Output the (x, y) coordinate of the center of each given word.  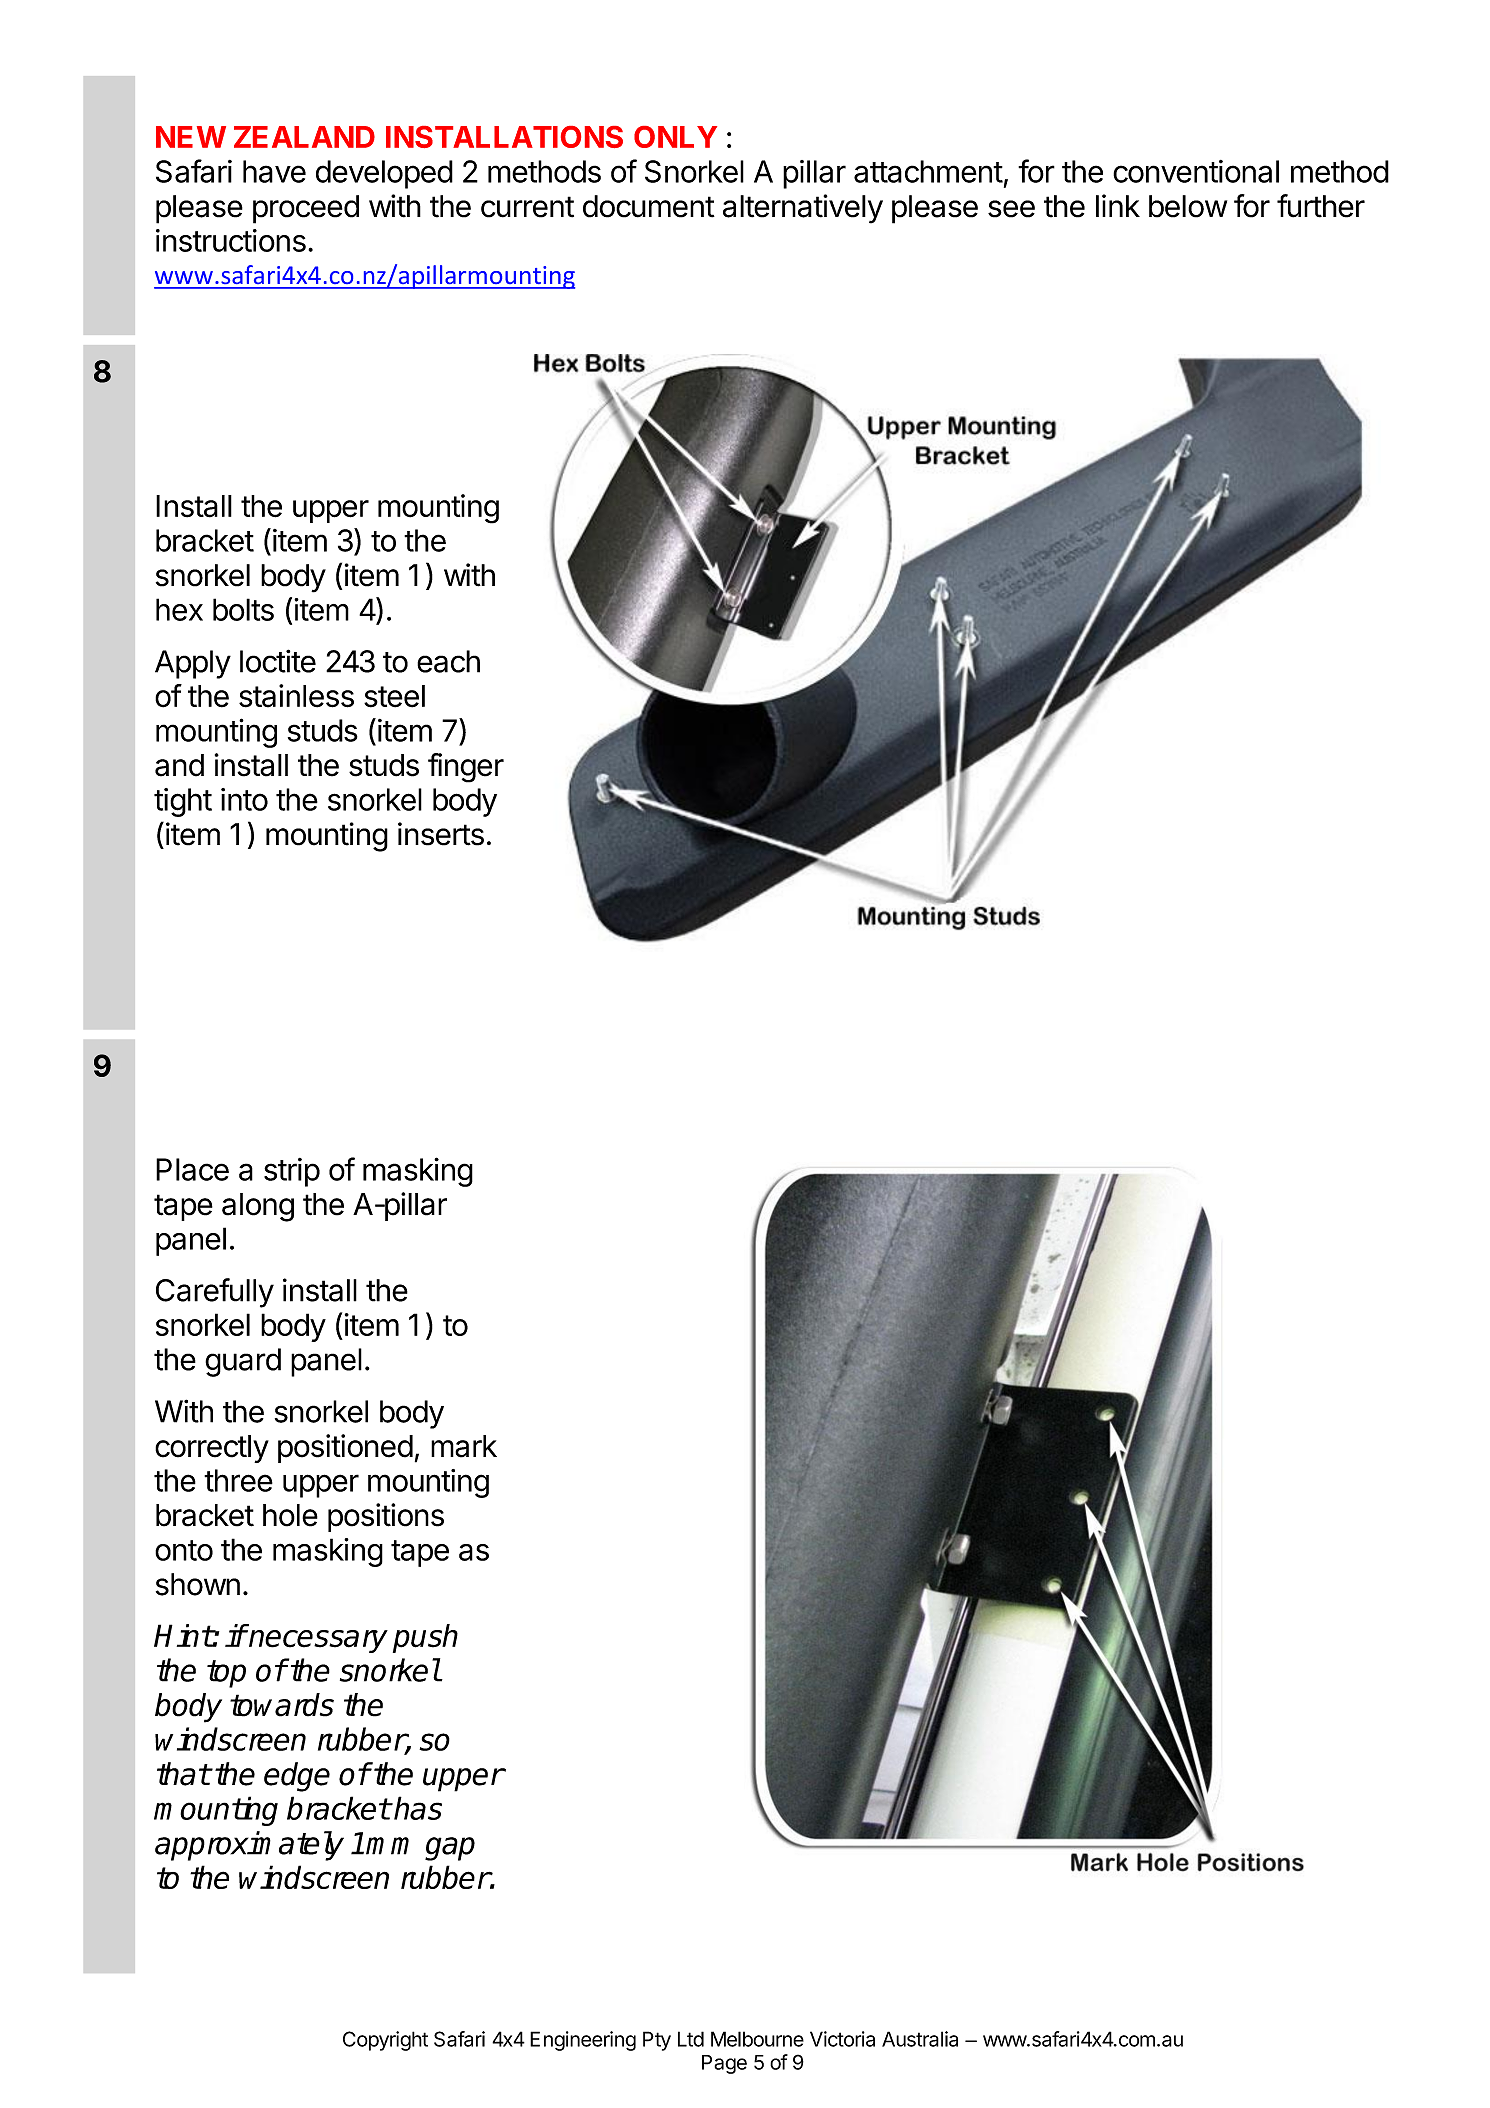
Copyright (385, 2041)
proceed (306, 209)
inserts (441, 834)
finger (466, 768)
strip (292, 1172)
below (1188, 206)
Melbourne (757, 2039)
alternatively (803, 209)
